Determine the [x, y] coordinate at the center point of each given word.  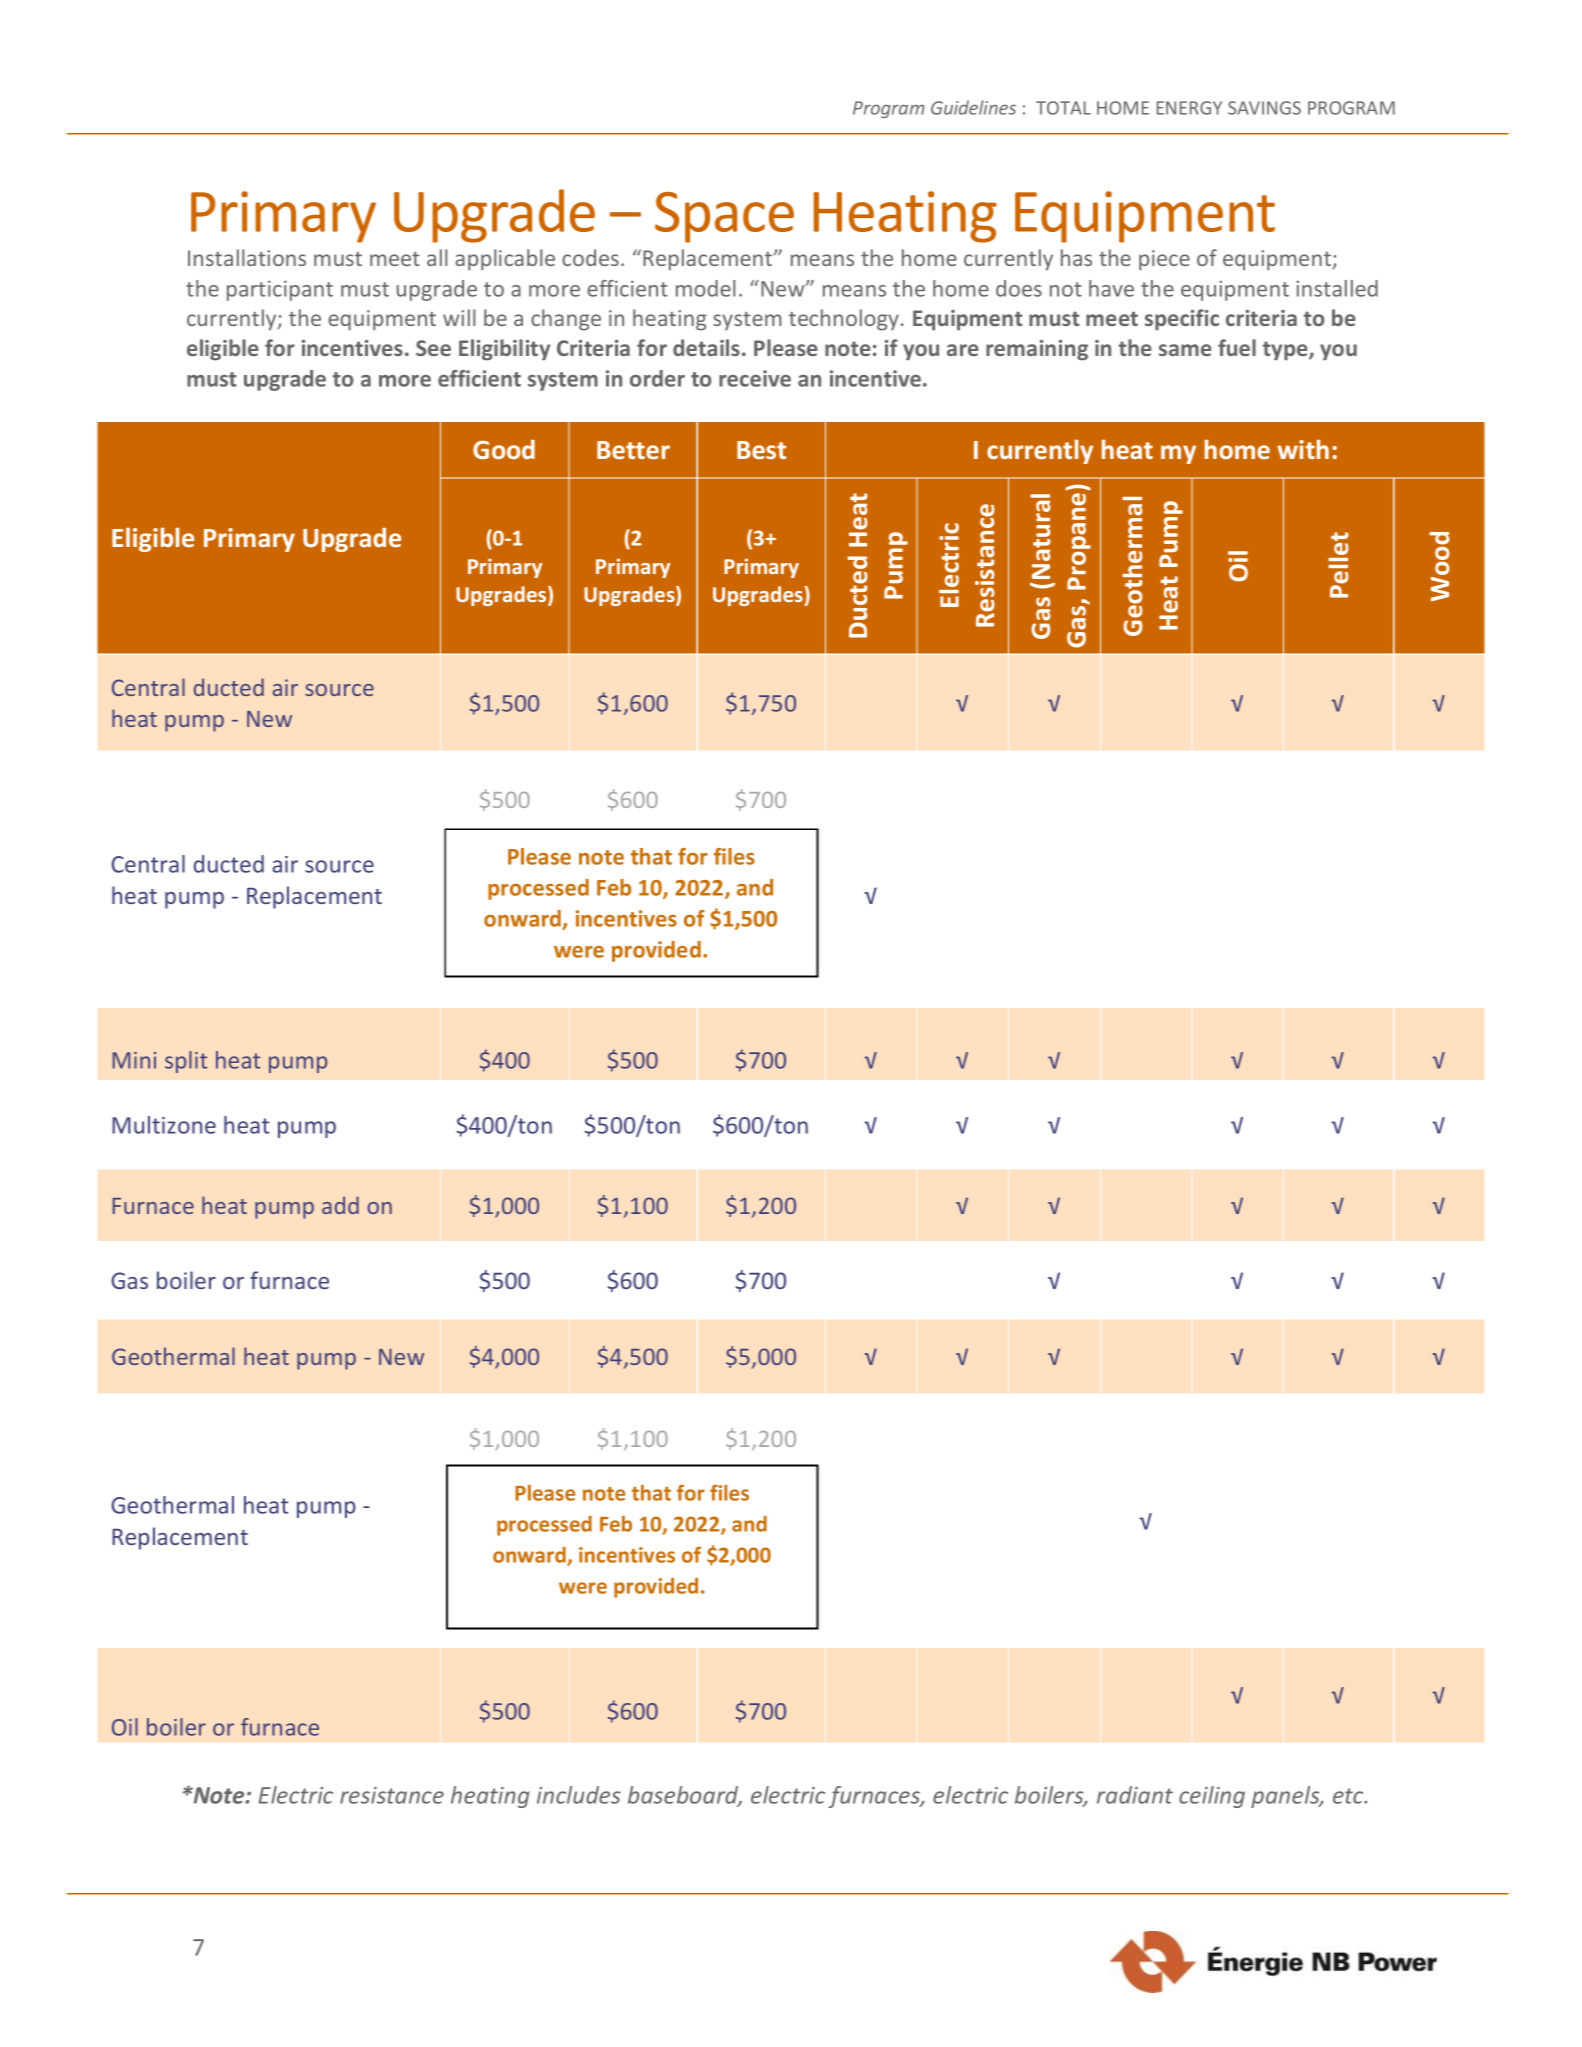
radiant [1135, 1795]
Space [724, 217]
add [340, 1205]
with [1303, 449]
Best [761, 450]
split [186, 1062]
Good [504, 449]
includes [579, 1795]
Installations [247, 257]
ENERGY [1189, 108]
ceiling [1212, 1797]
